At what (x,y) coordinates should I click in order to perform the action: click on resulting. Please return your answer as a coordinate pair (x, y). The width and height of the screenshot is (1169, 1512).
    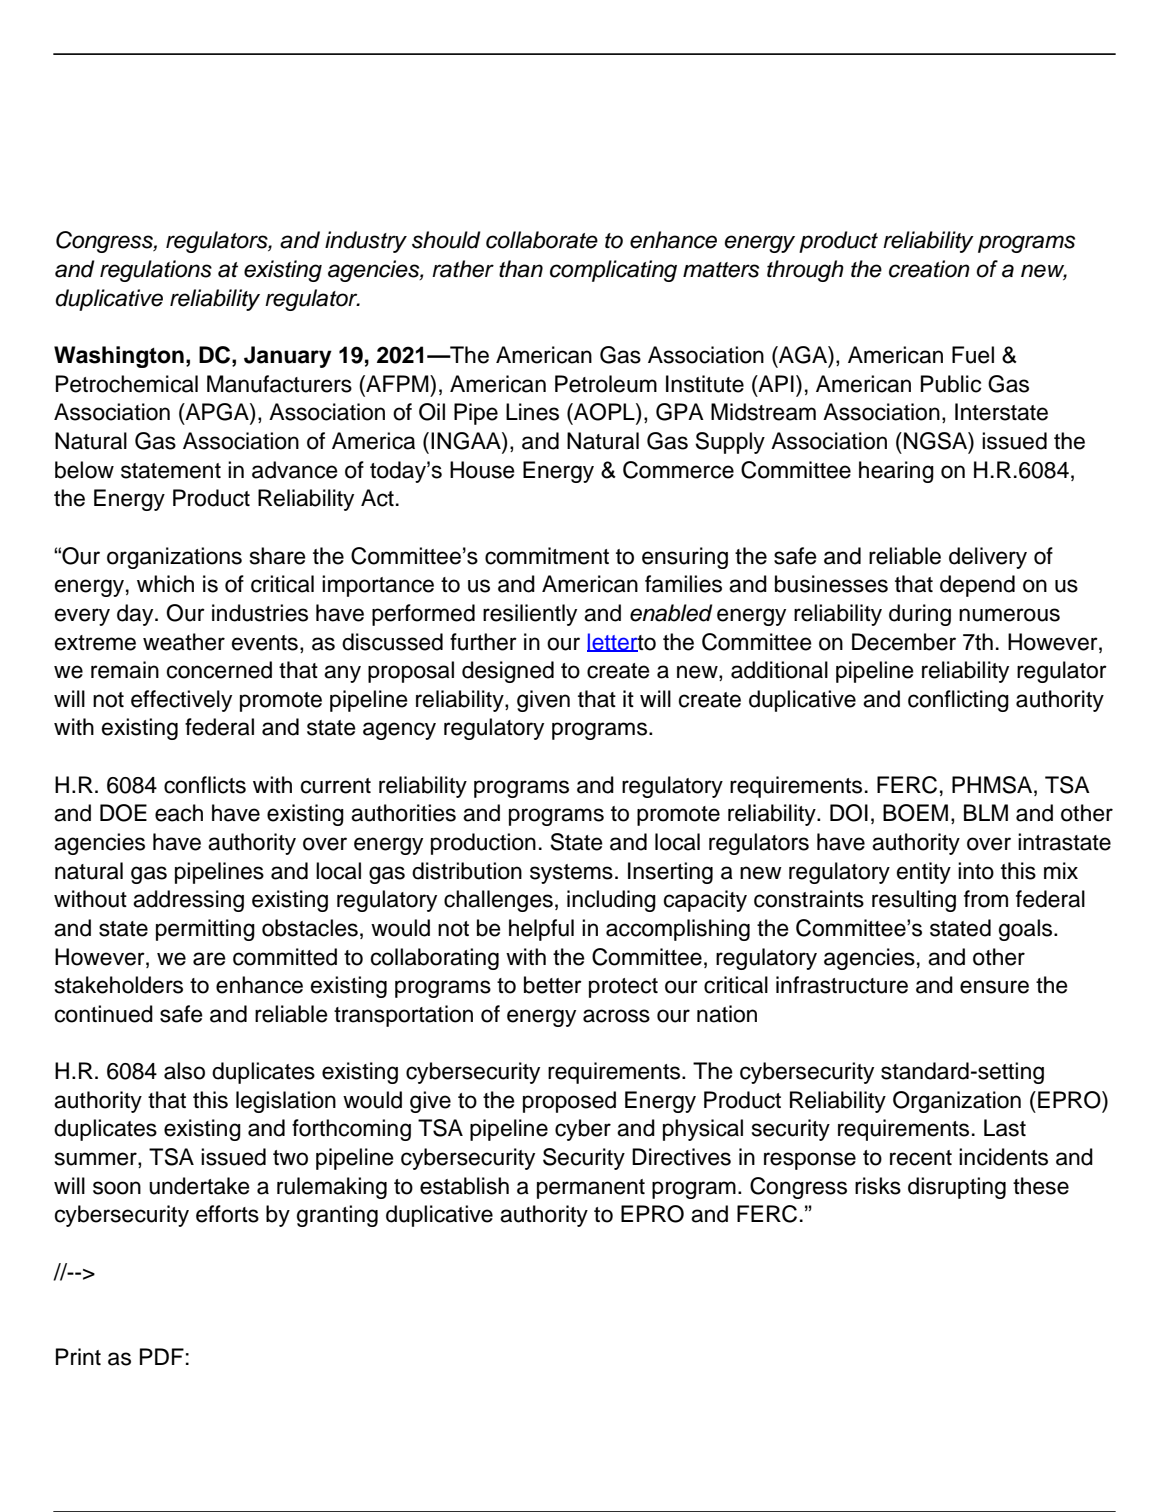
    Looking at the image, I should click on (914, 901).
